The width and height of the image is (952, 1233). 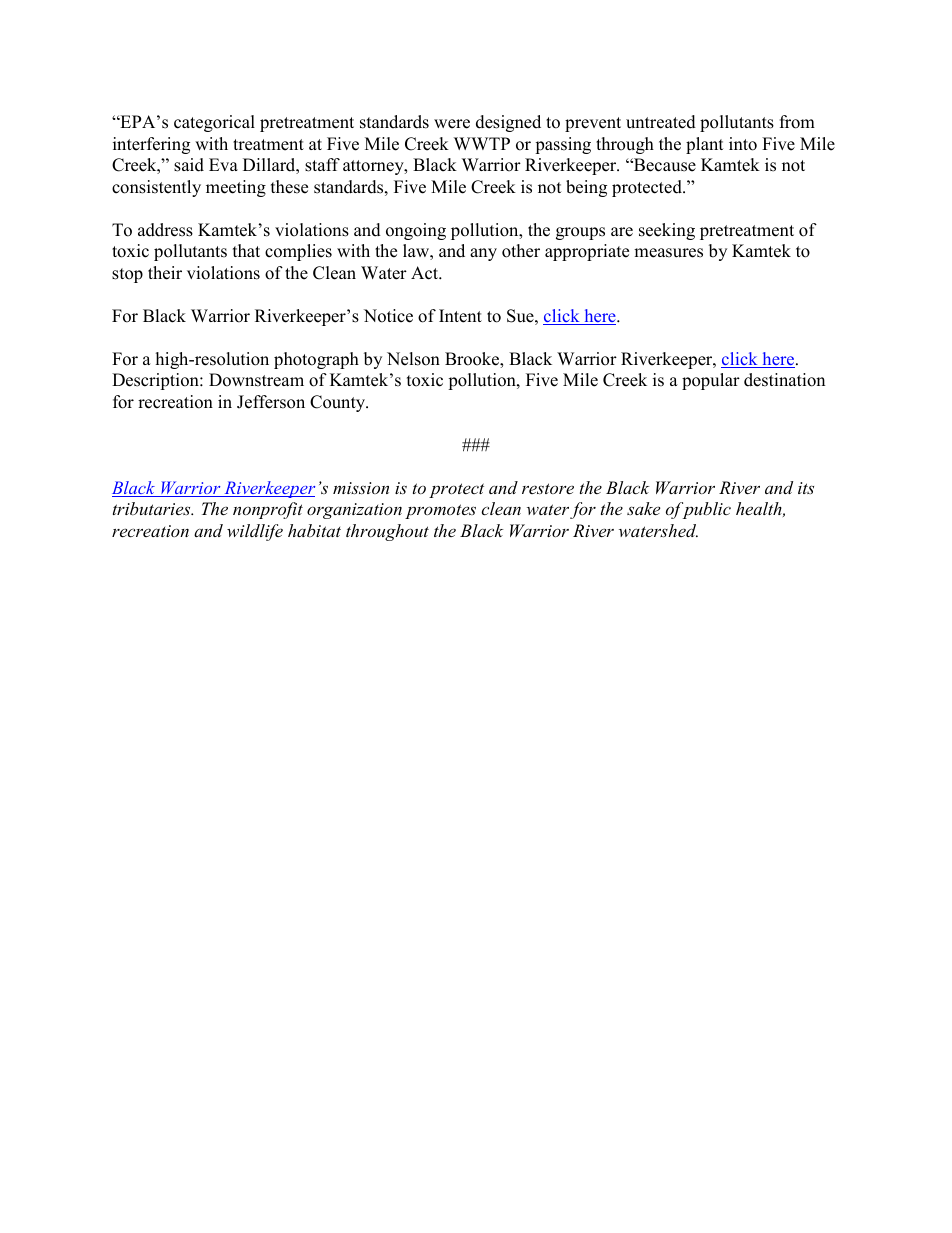 I want to click on restore, so click(x=548, y=488).
